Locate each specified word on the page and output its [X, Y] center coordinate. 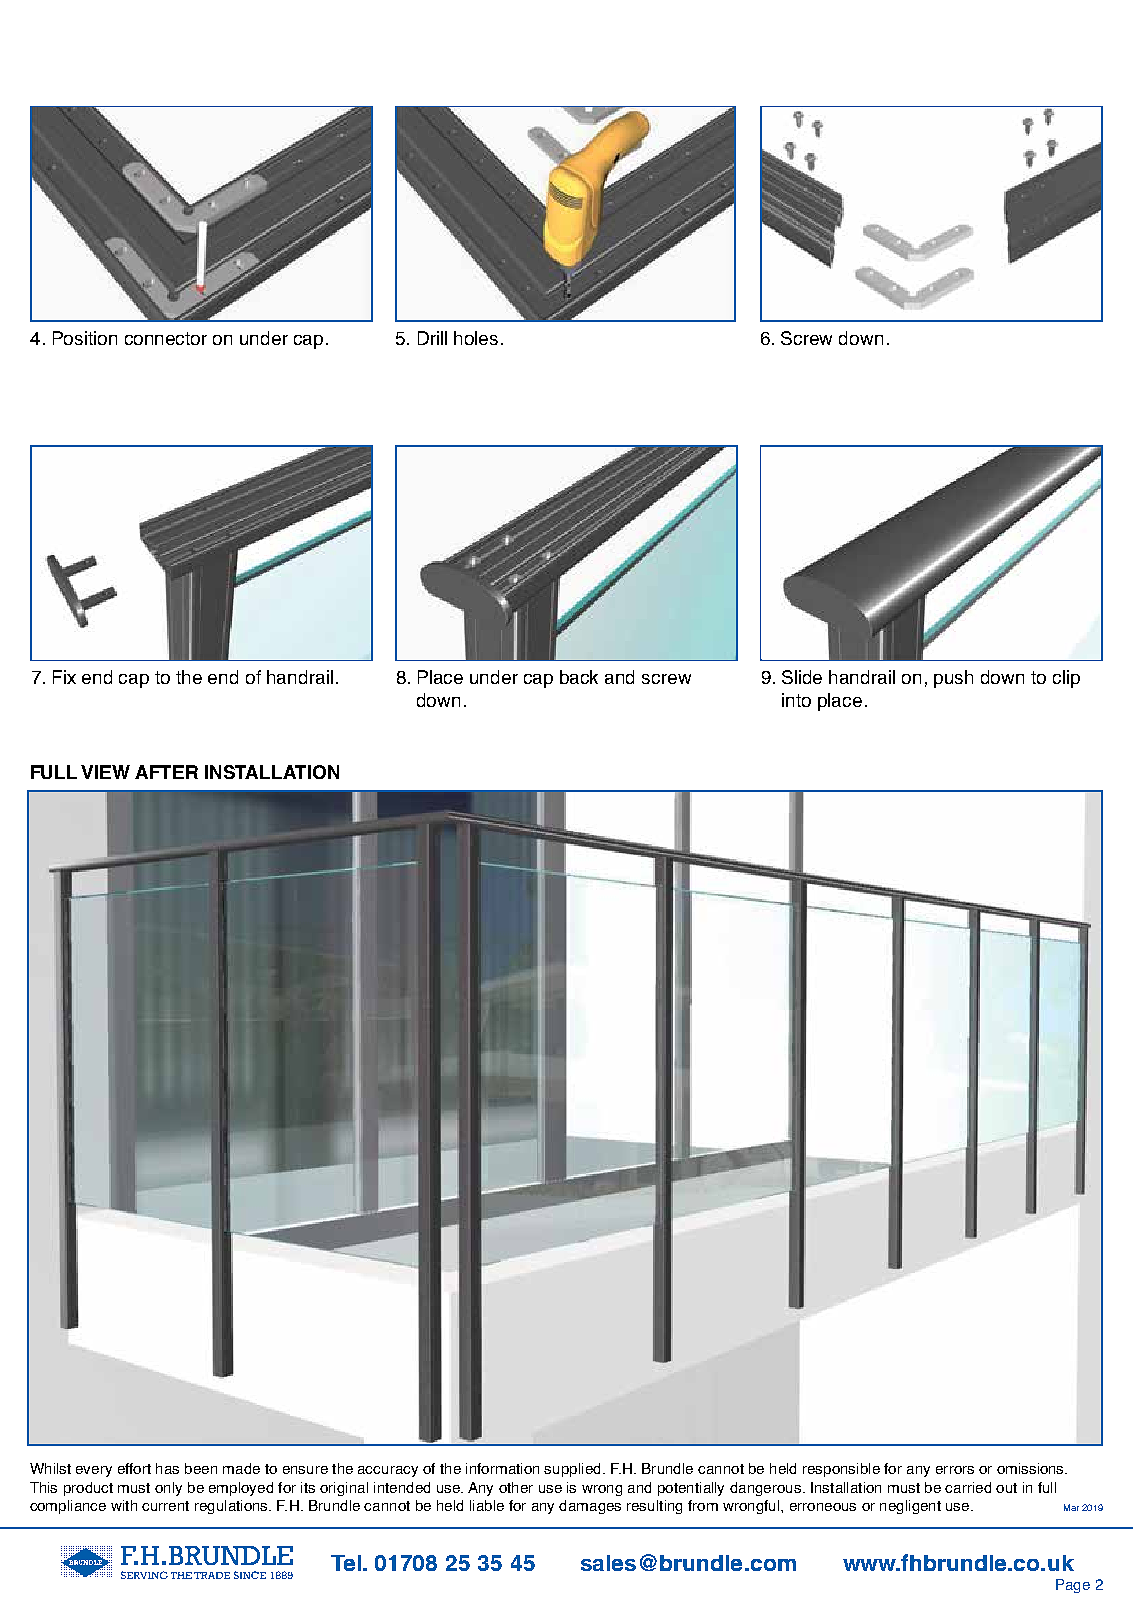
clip [1066, 679]
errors [955, 1470]
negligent [910, 1507]
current [165, 1506]
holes [476, 338]
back [579, 677]
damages [590, 1507]
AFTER [166, 772]
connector [166, 338]
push [953, 679]
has [167, 1468]
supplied [572, 1470]
